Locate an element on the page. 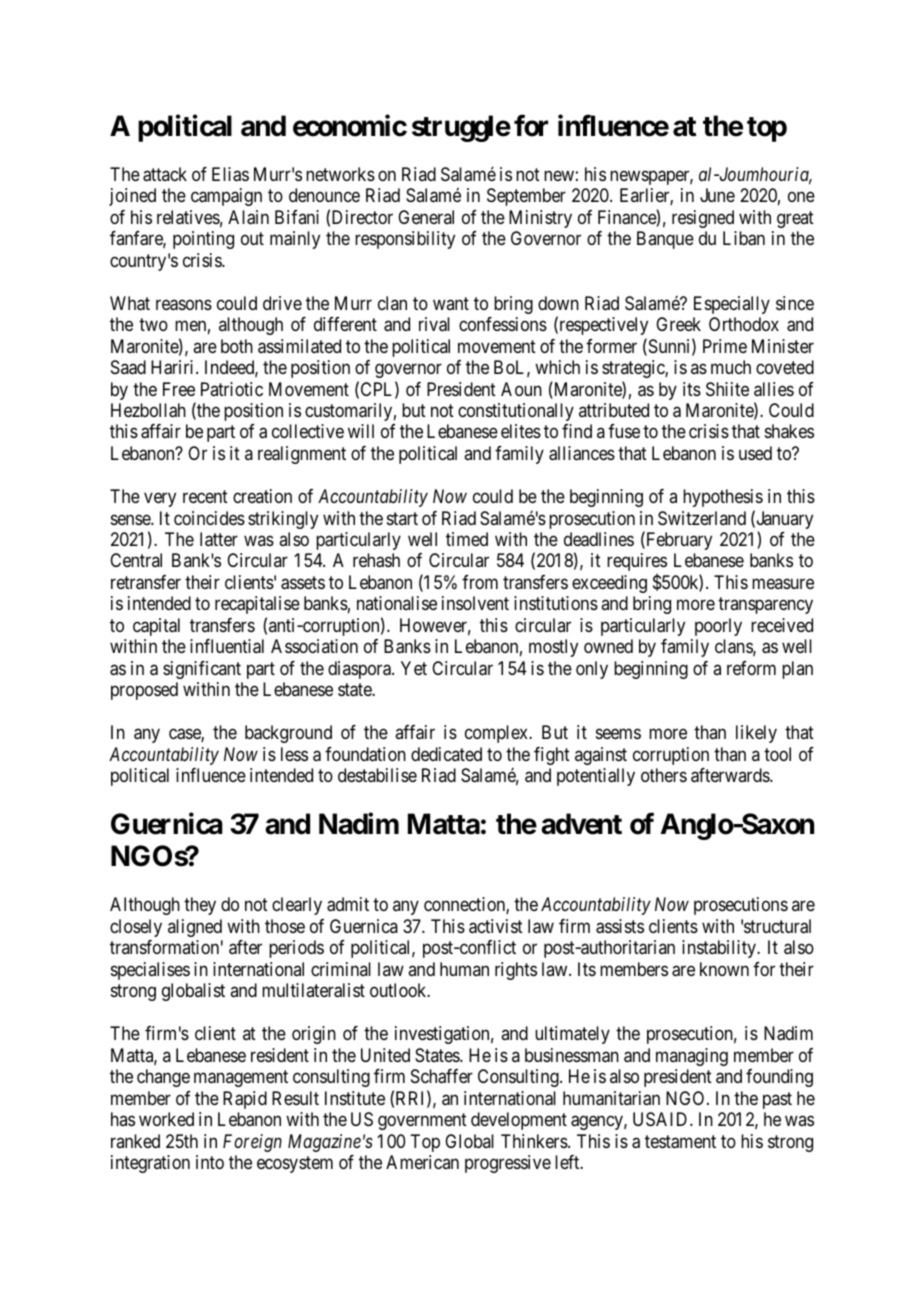  into is located at coordinates (210, 1162).
